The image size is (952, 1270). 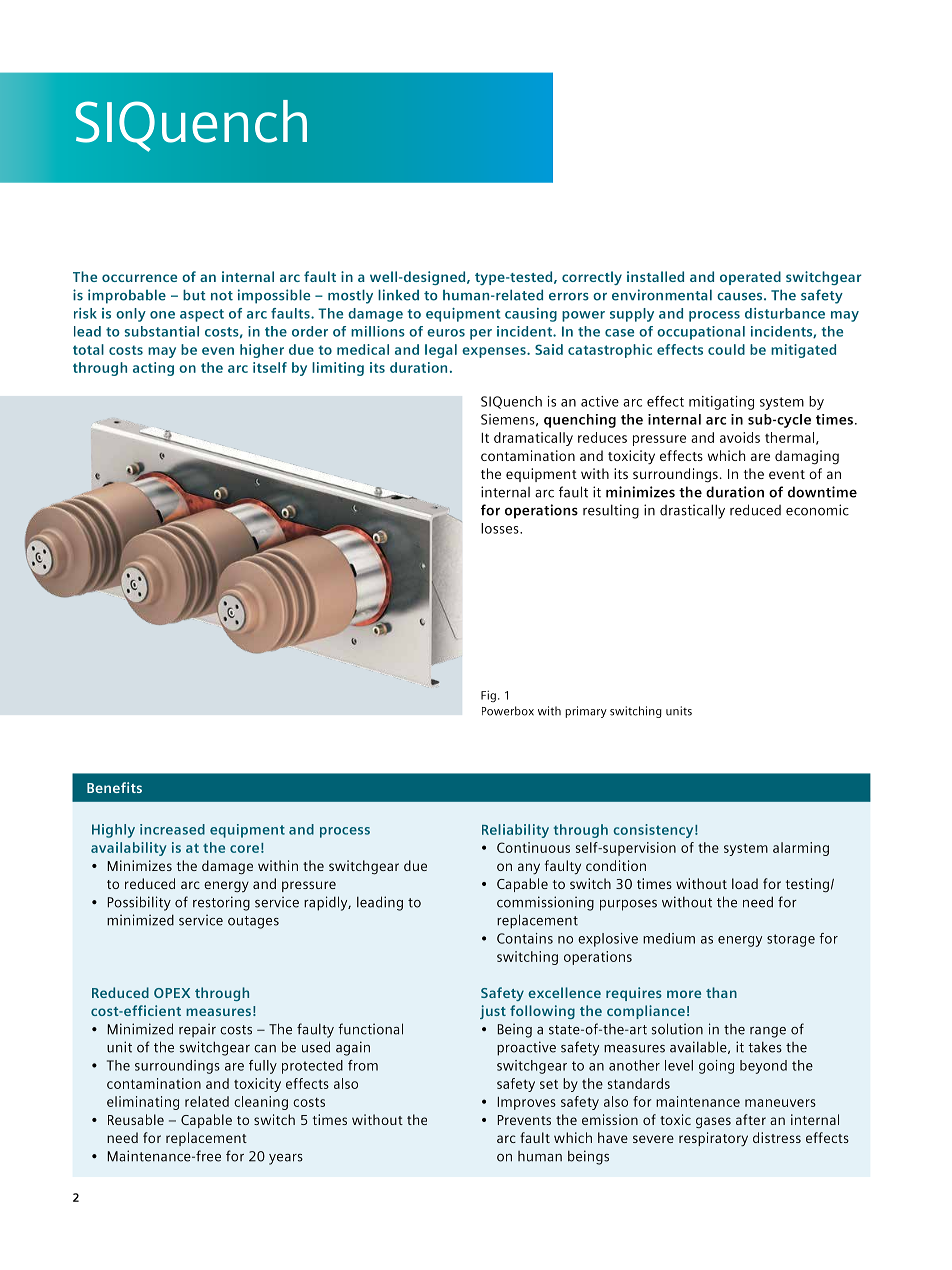 What do you see at coordinates (526, 1103) in the image?
I see `Improves` at bounding box center [526, 1103].
